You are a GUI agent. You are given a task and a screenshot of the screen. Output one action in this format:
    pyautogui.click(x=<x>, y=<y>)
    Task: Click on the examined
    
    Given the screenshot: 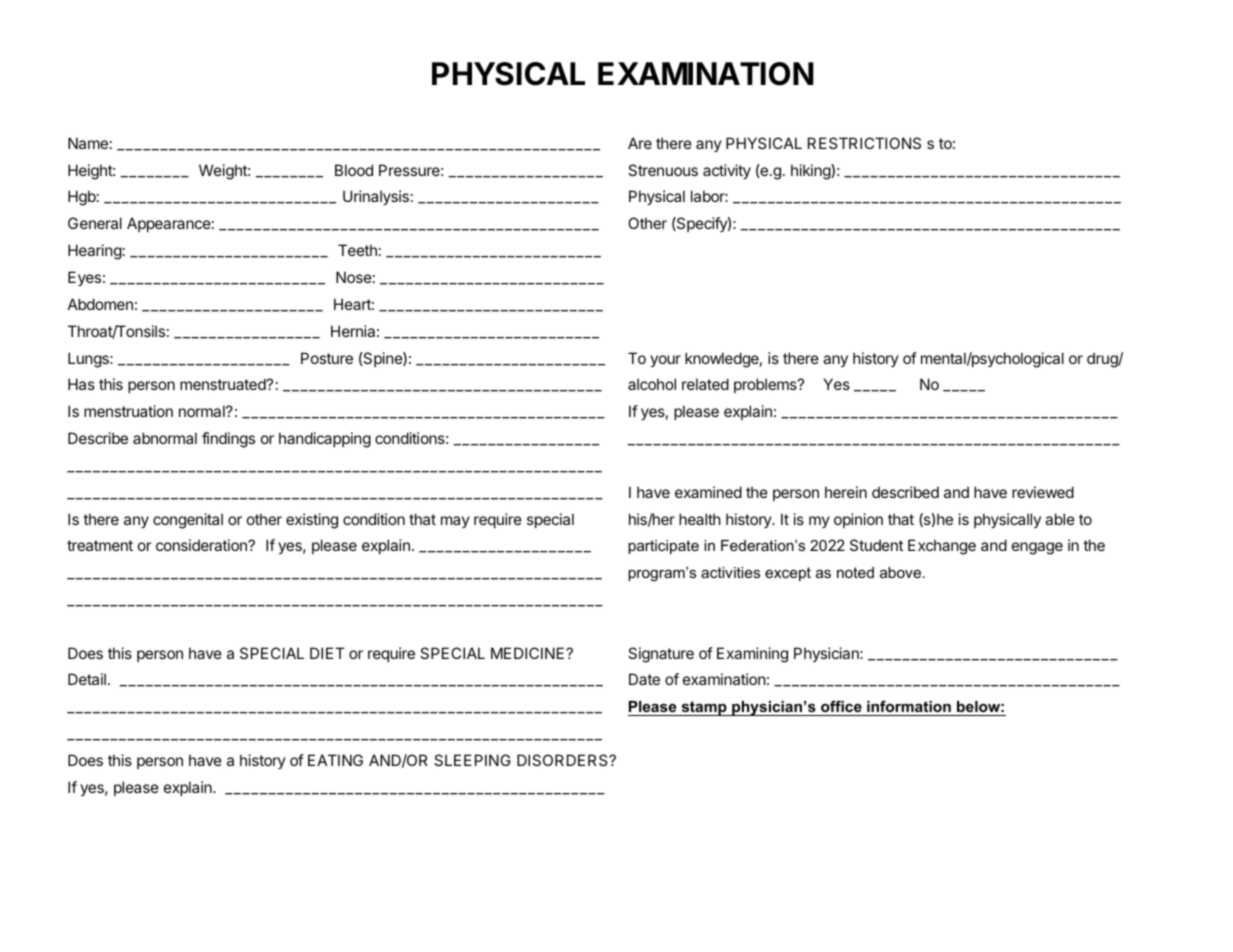 What is the action you would take?
    pyautogui.click(x=708, y=492)
